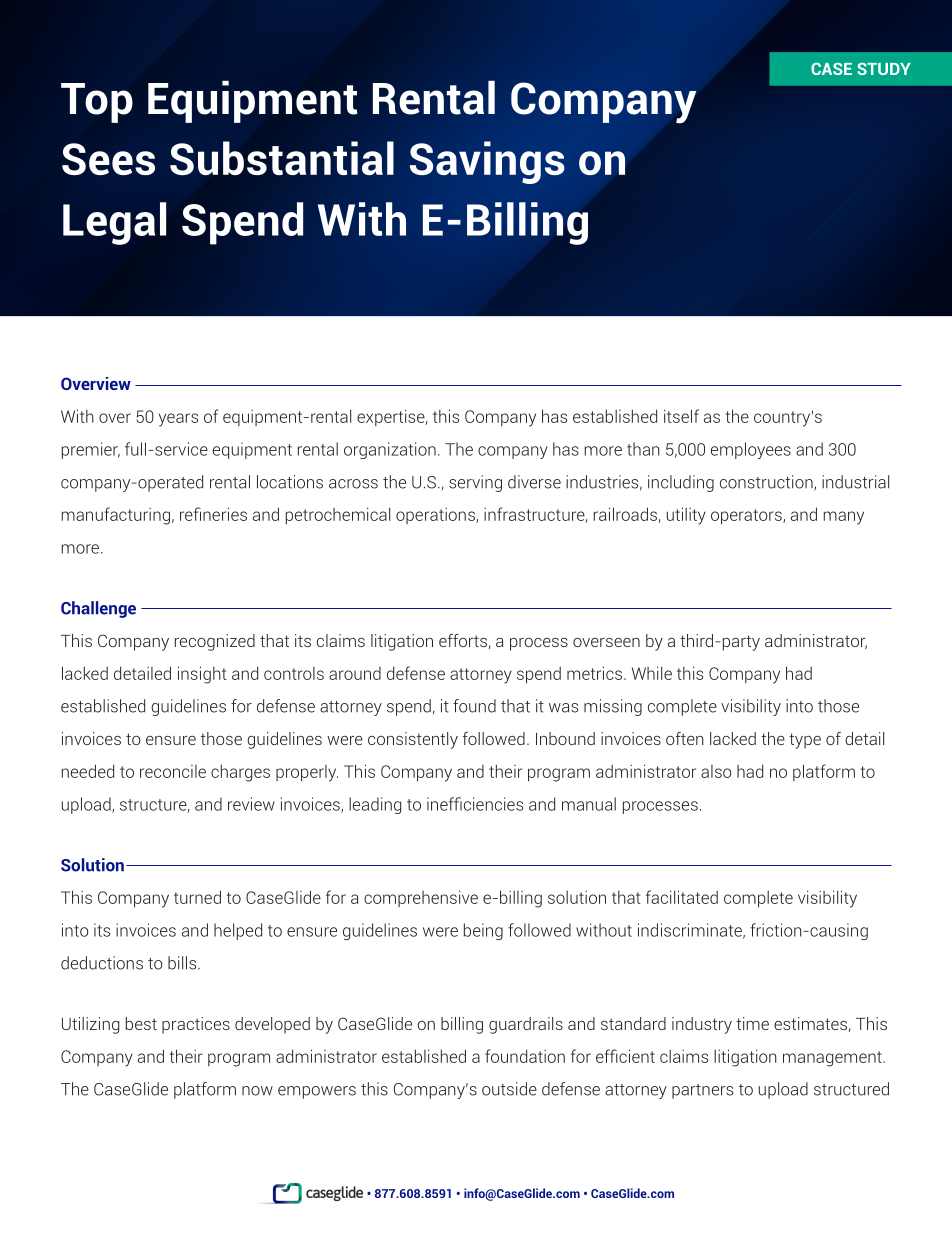 The height and width of the screenshot is (1233, 952). I want to click on consistently, so click(413, 740).
